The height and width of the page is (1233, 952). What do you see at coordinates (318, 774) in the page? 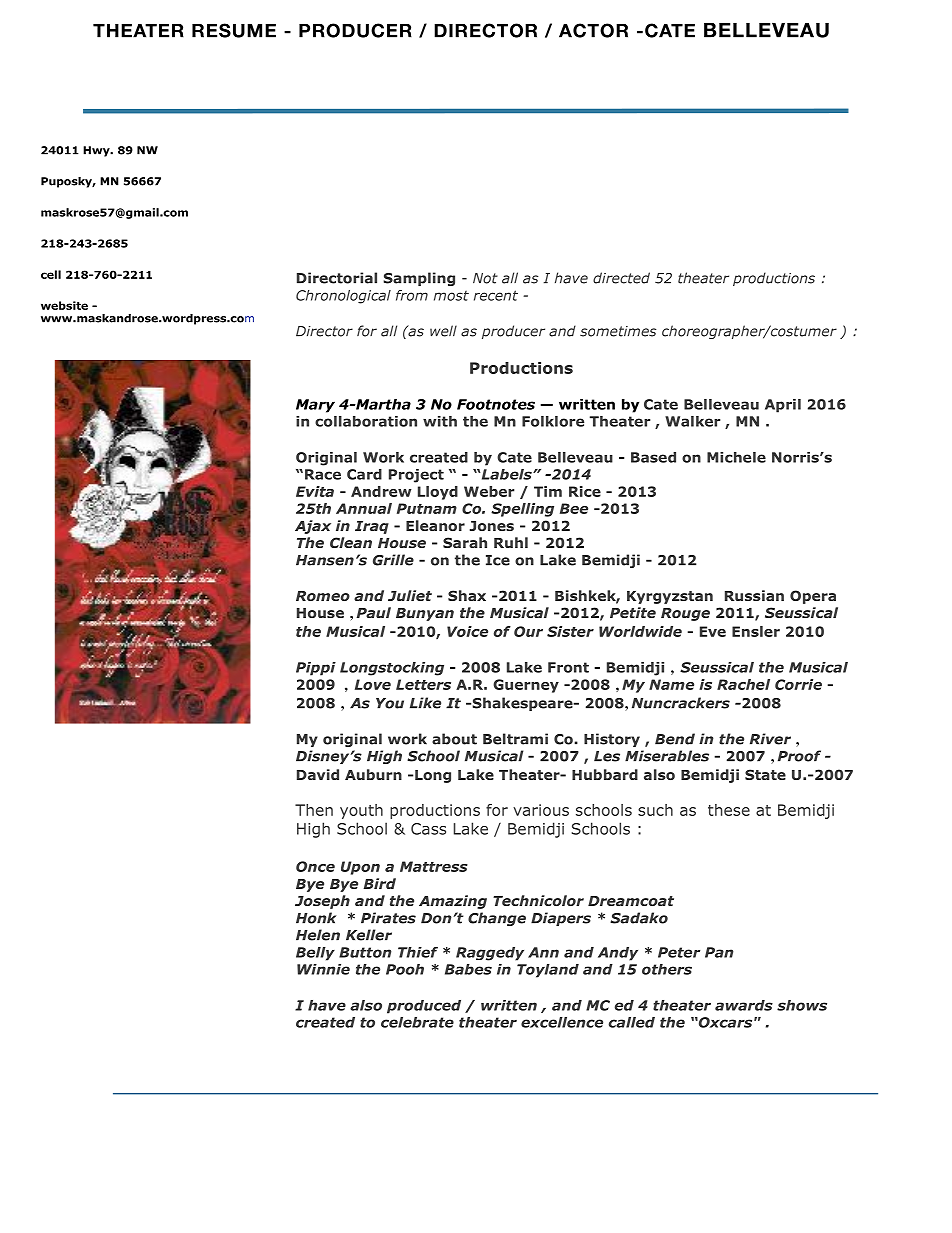
I see `David` at bounding box center [318, 774].
